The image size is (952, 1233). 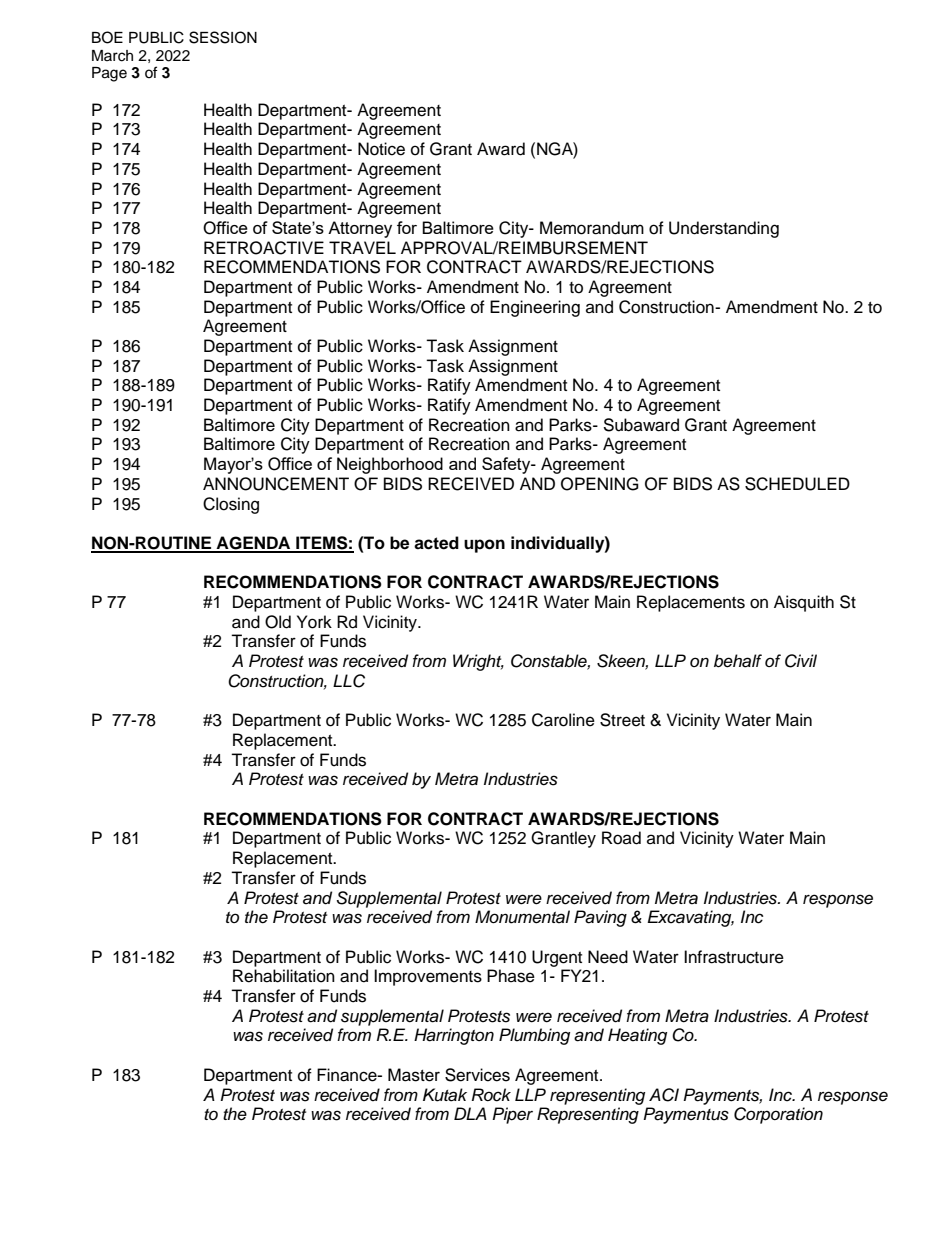 I want to click on ANNOUNCEMENT, so click(x=276, y=484).
